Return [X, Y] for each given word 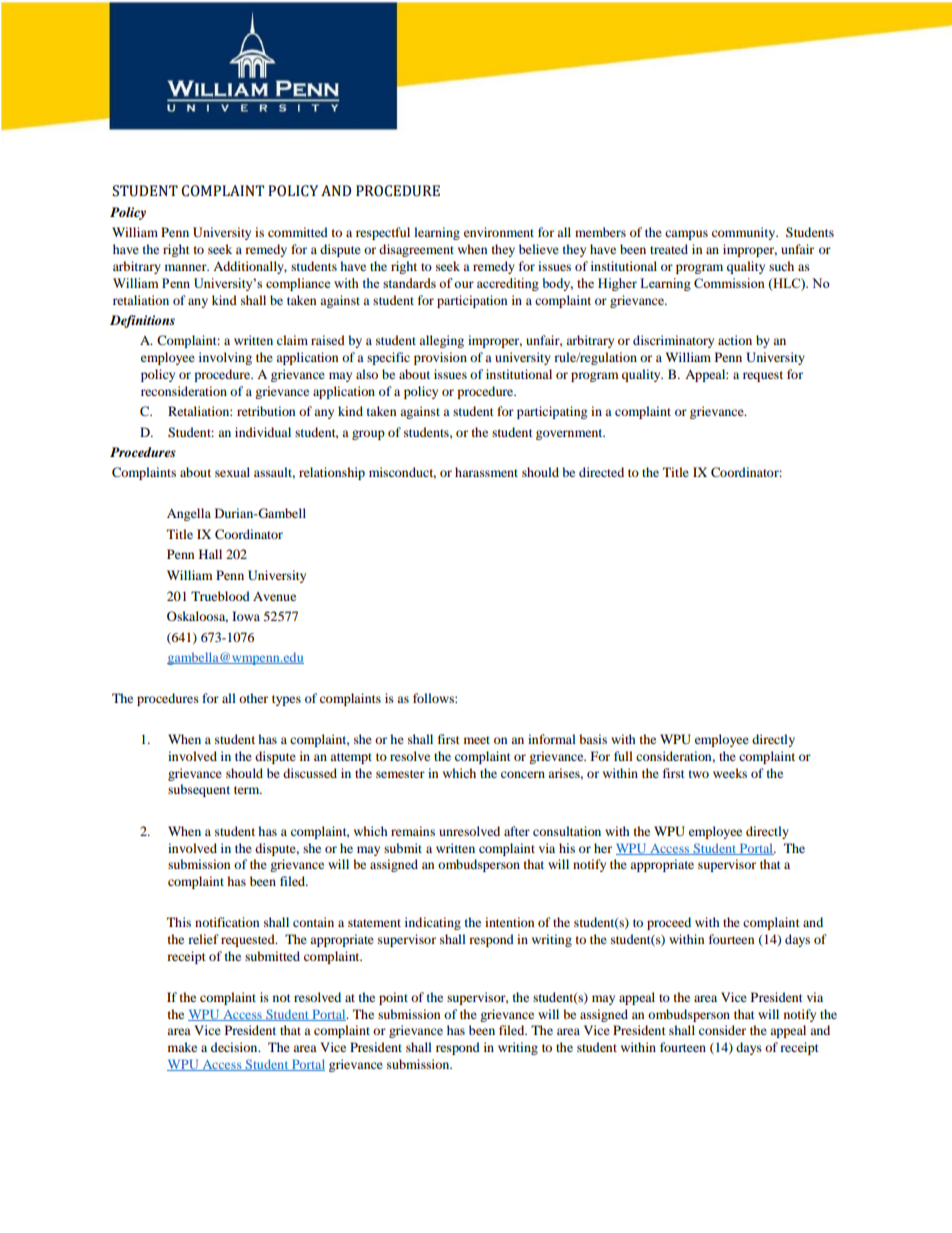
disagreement [416, 250]
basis [593, 739]
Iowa [246, 616]
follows [434, 698]
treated [669, 249]
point [393, 998]
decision [235, 1047]
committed [298, 232]
